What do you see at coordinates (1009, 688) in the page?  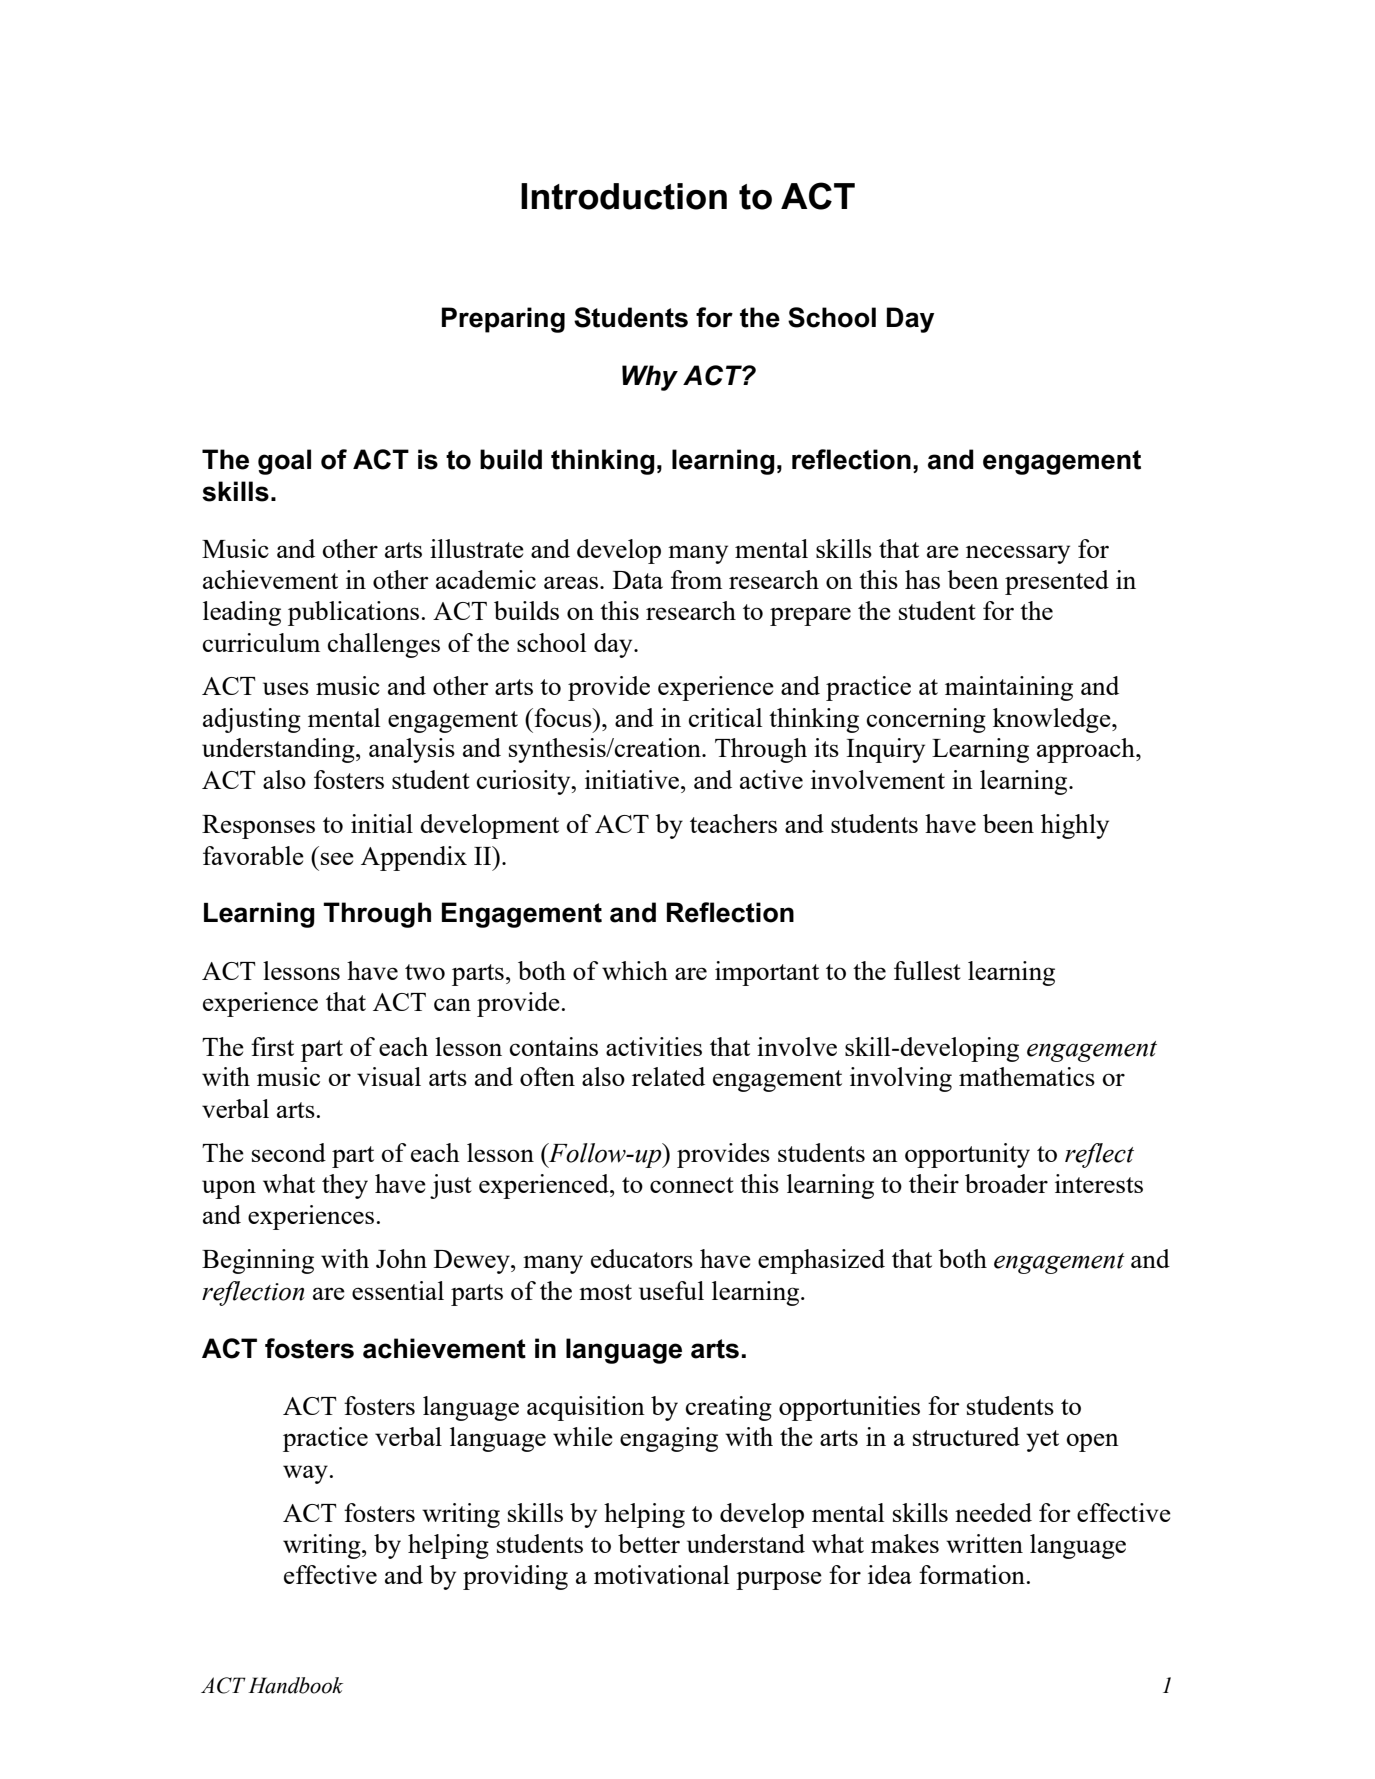 I see `maintaining` at bounding box center [1009, 688].
